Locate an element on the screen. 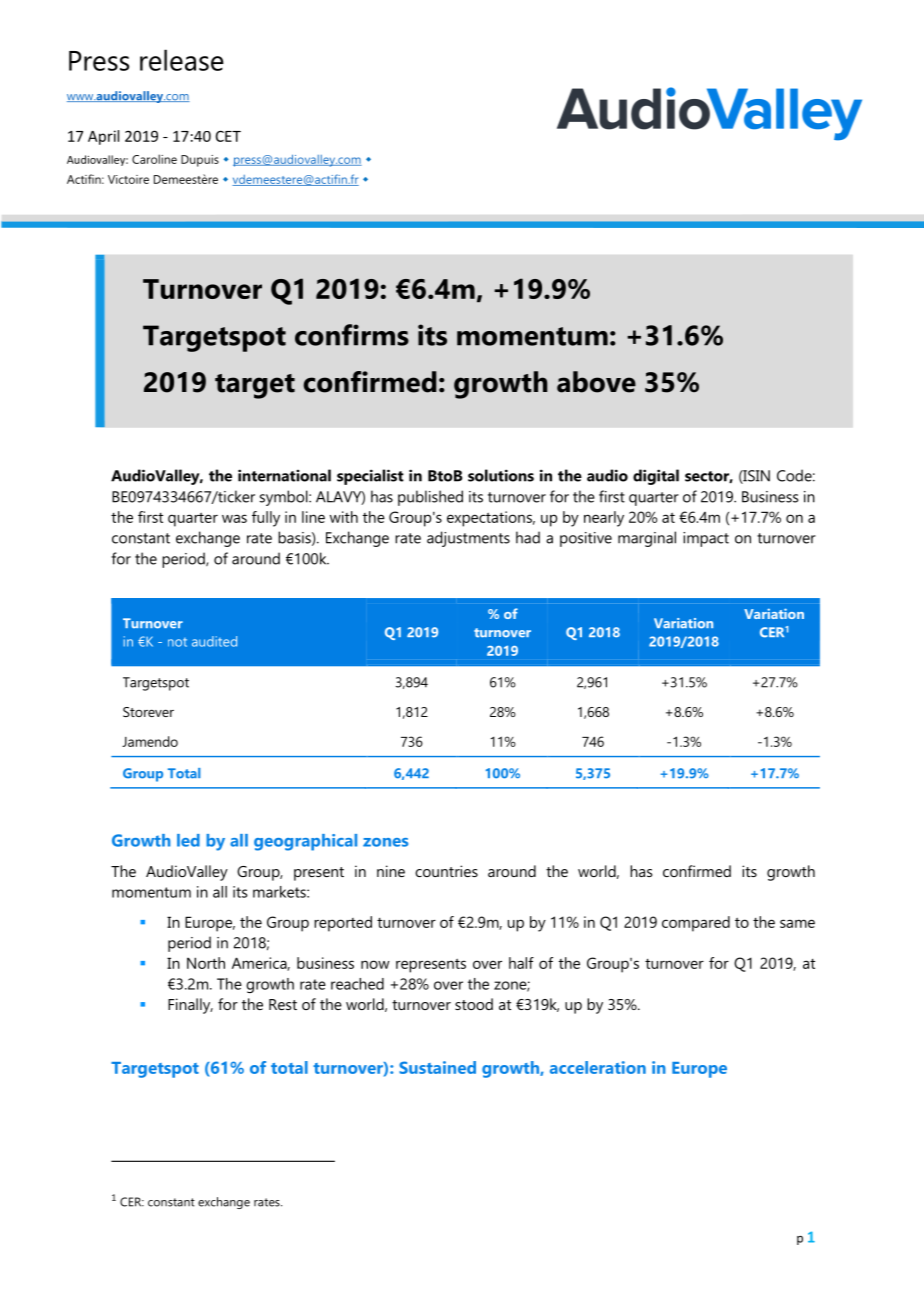  above is located at coordinates (596, 382).
